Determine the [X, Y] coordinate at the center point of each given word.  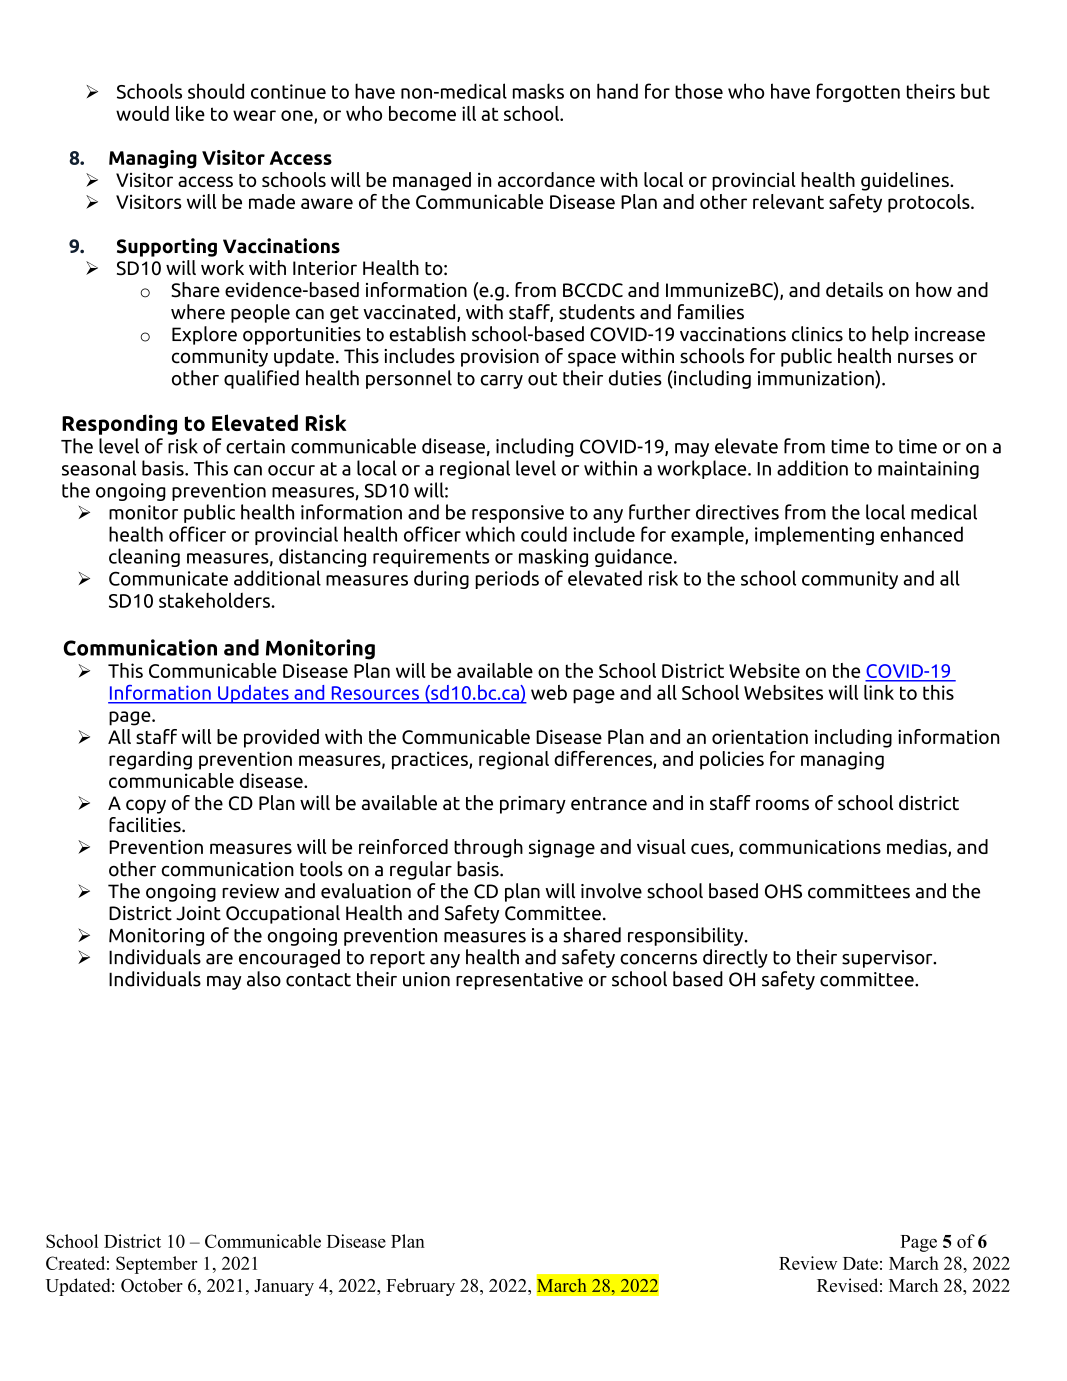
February [420, 1287]
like [190, 113]
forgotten [858, 92]
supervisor [888, 959]
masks [538, 91]
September [157, 1265]
